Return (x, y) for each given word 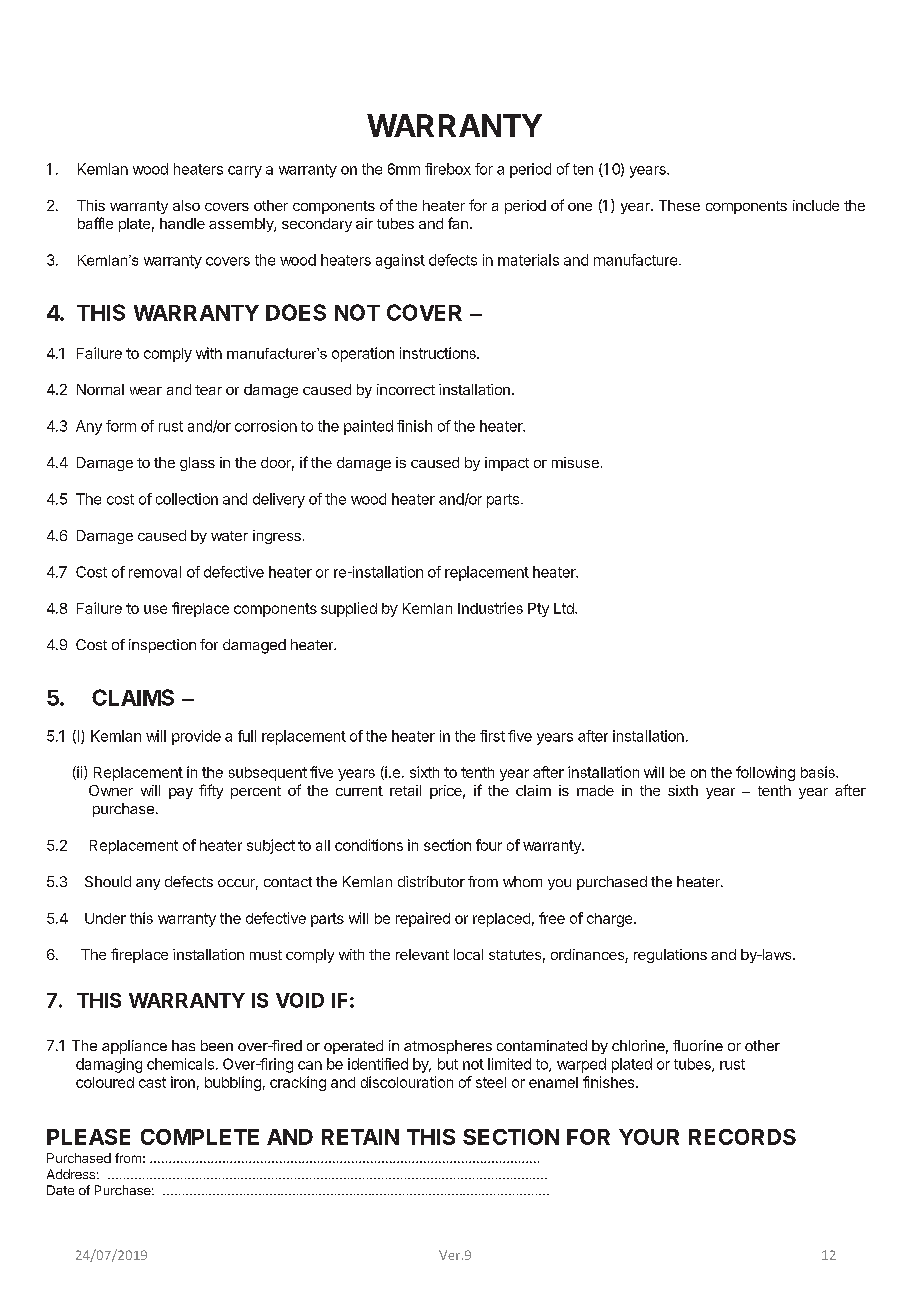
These (679, 205)
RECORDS (742, 1137)
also (186, 205)
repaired (423, 919)
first (492, 736)
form (121, 426)
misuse (575, 462)
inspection (162, 646)
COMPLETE (200, 1137)
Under (105, 918)
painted (368, 427)
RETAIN (360, 1137)
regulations (670, 956)
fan (458, 223)
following (765, 773)
